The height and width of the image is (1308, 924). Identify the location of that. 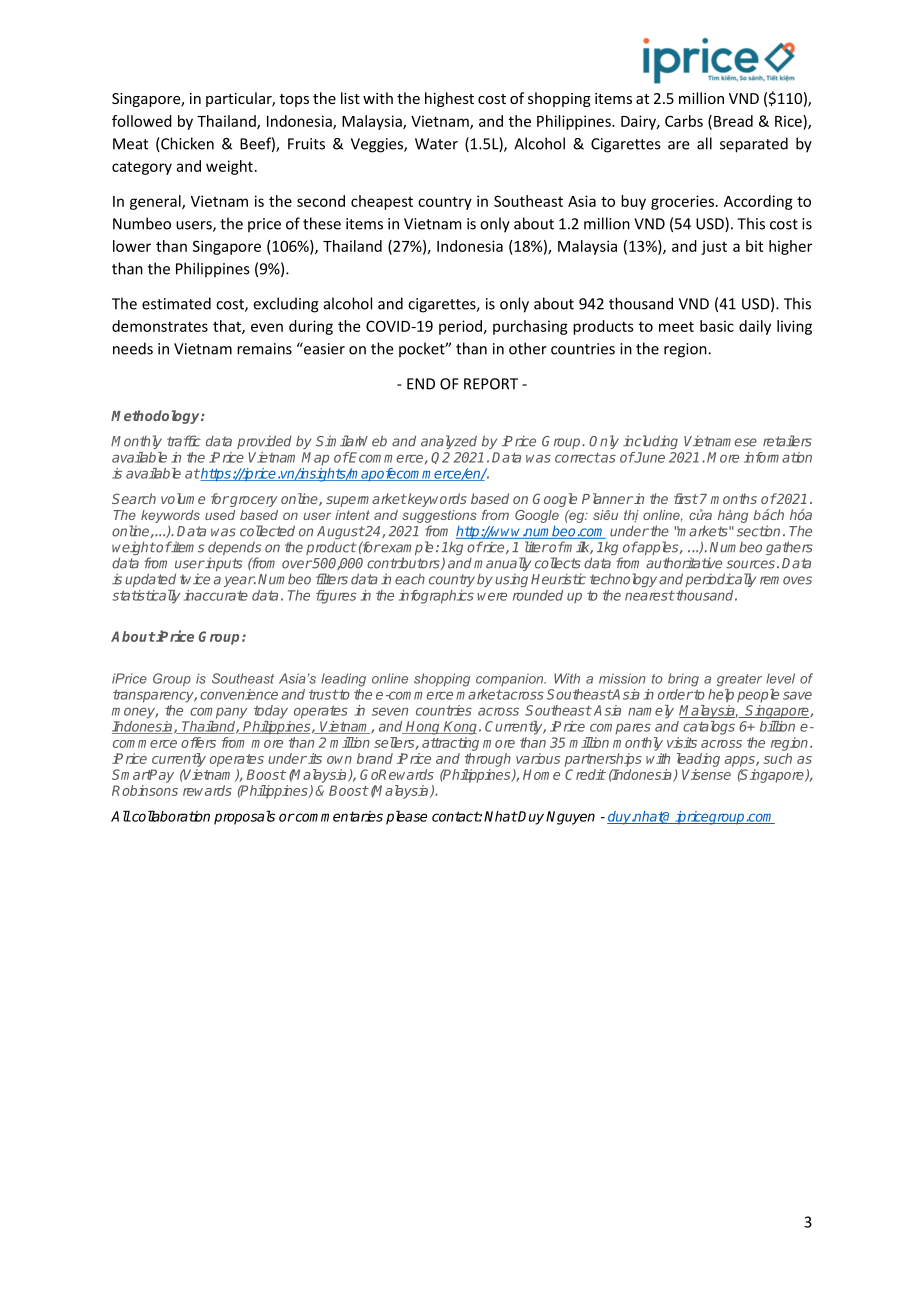
(228, 327).
